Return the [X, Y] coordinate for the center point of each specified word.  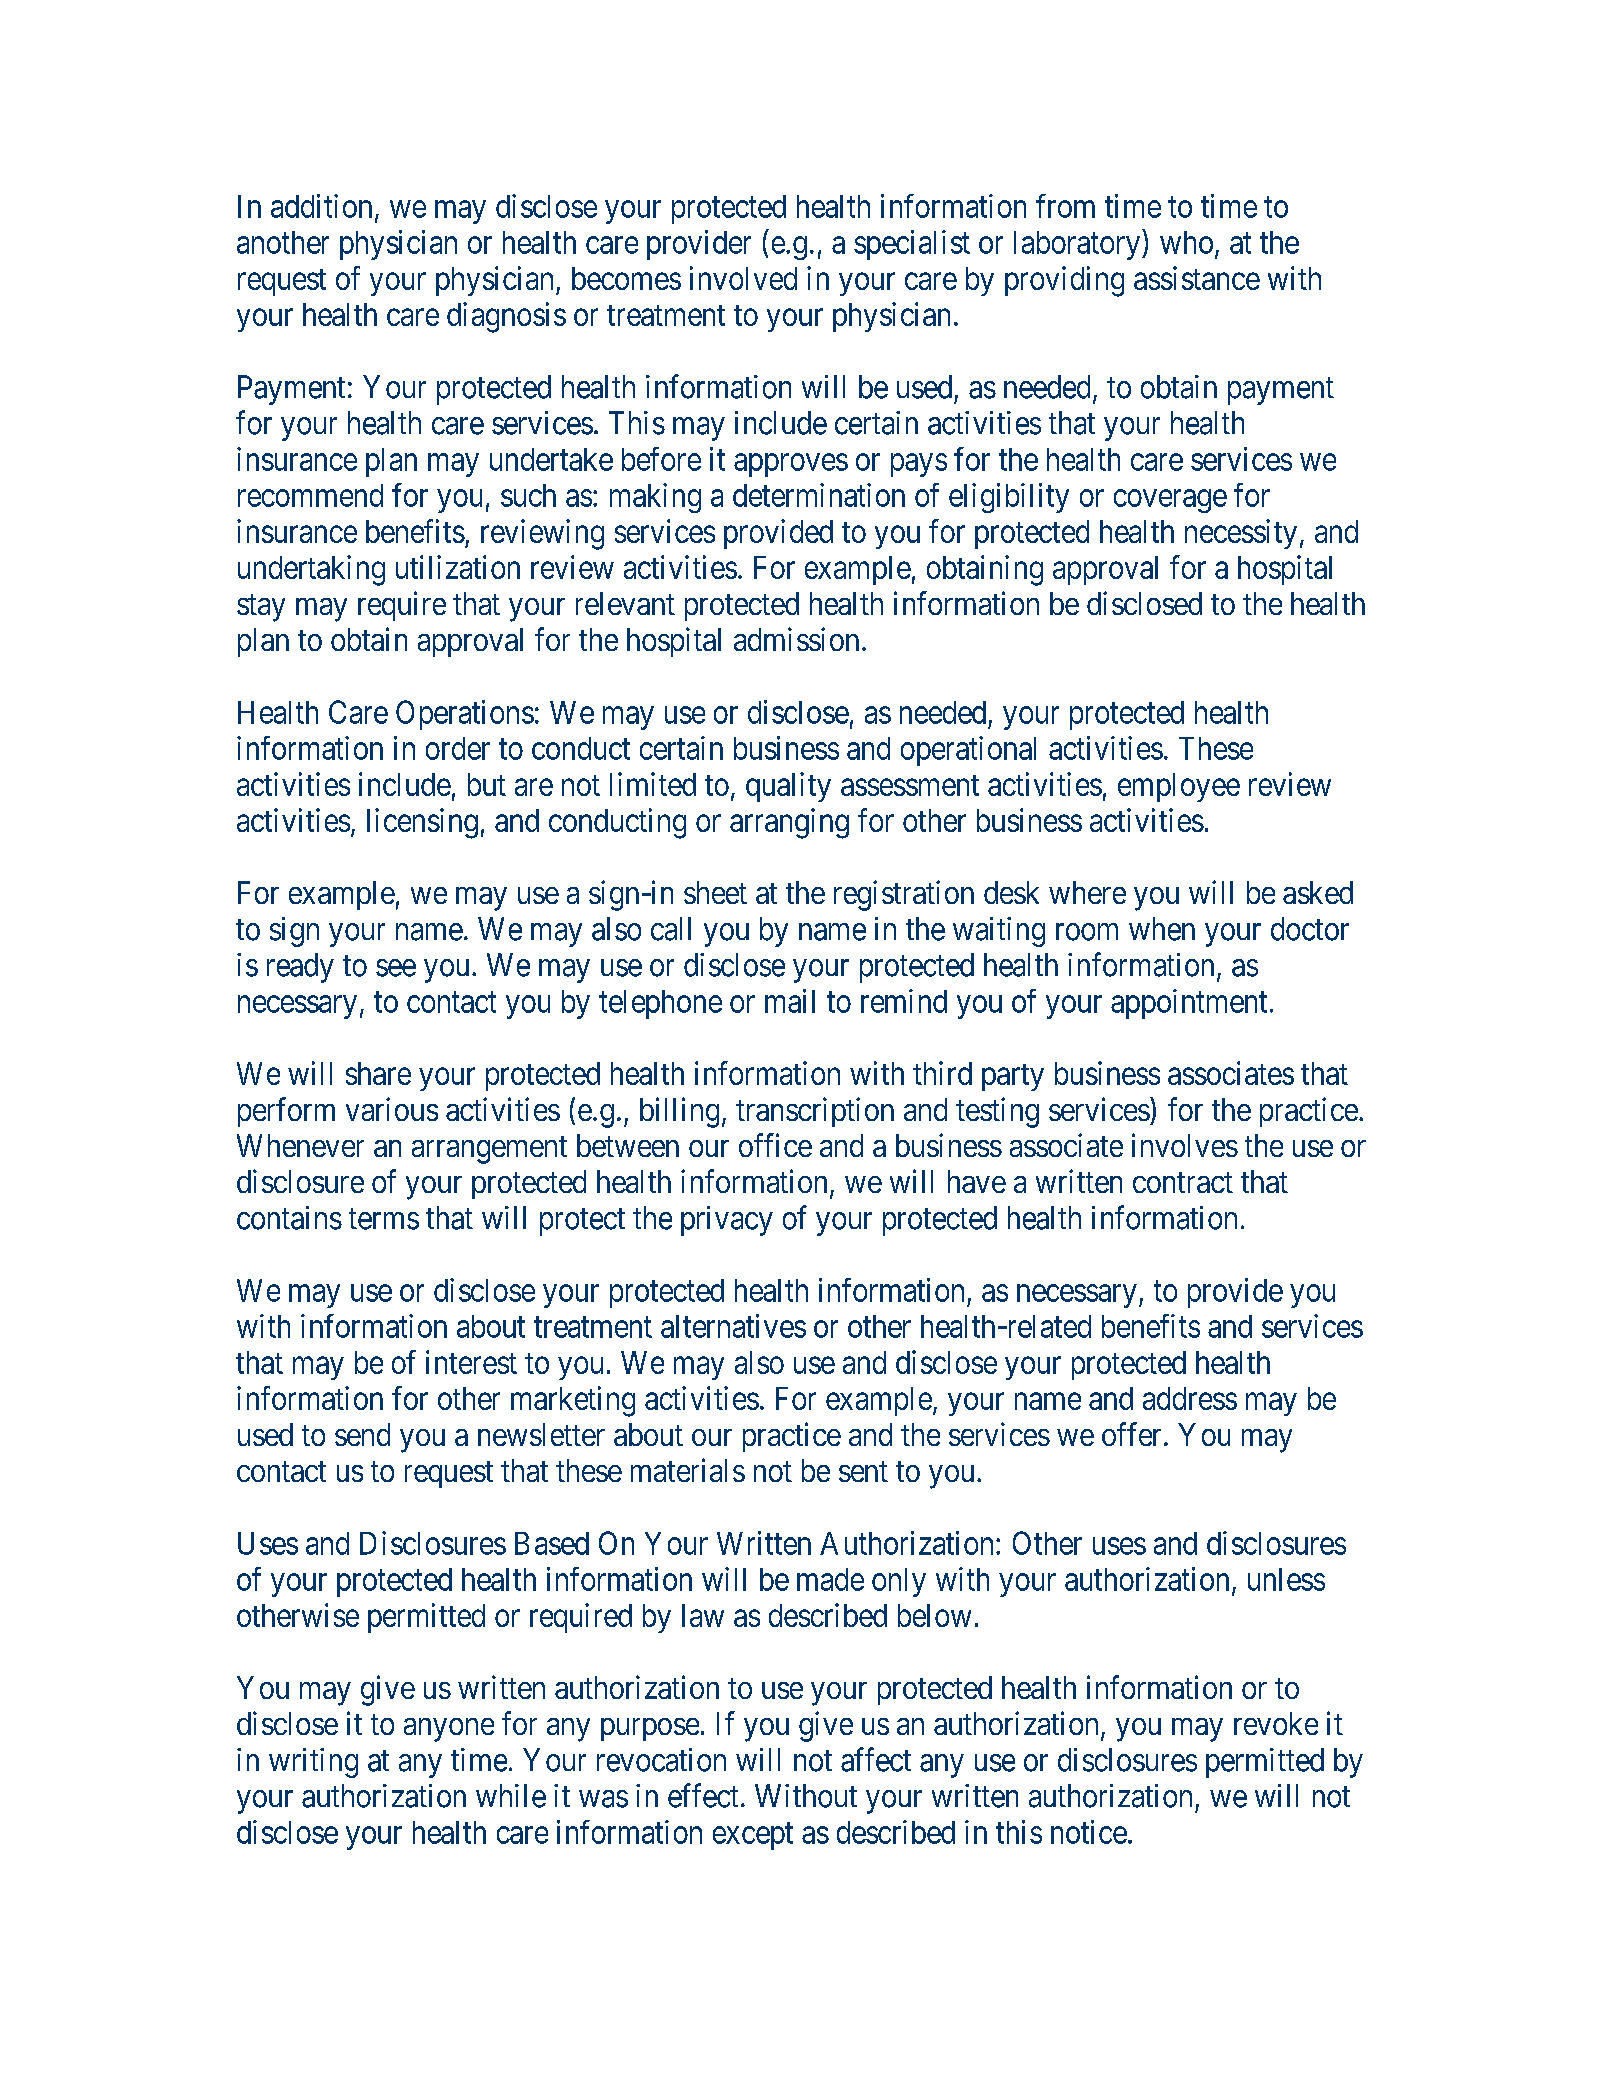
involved [743, 278]
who [1186, 242]
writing [313, 1763]
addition [321, 206]
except [753, 1836]
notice [1089, 1832]
